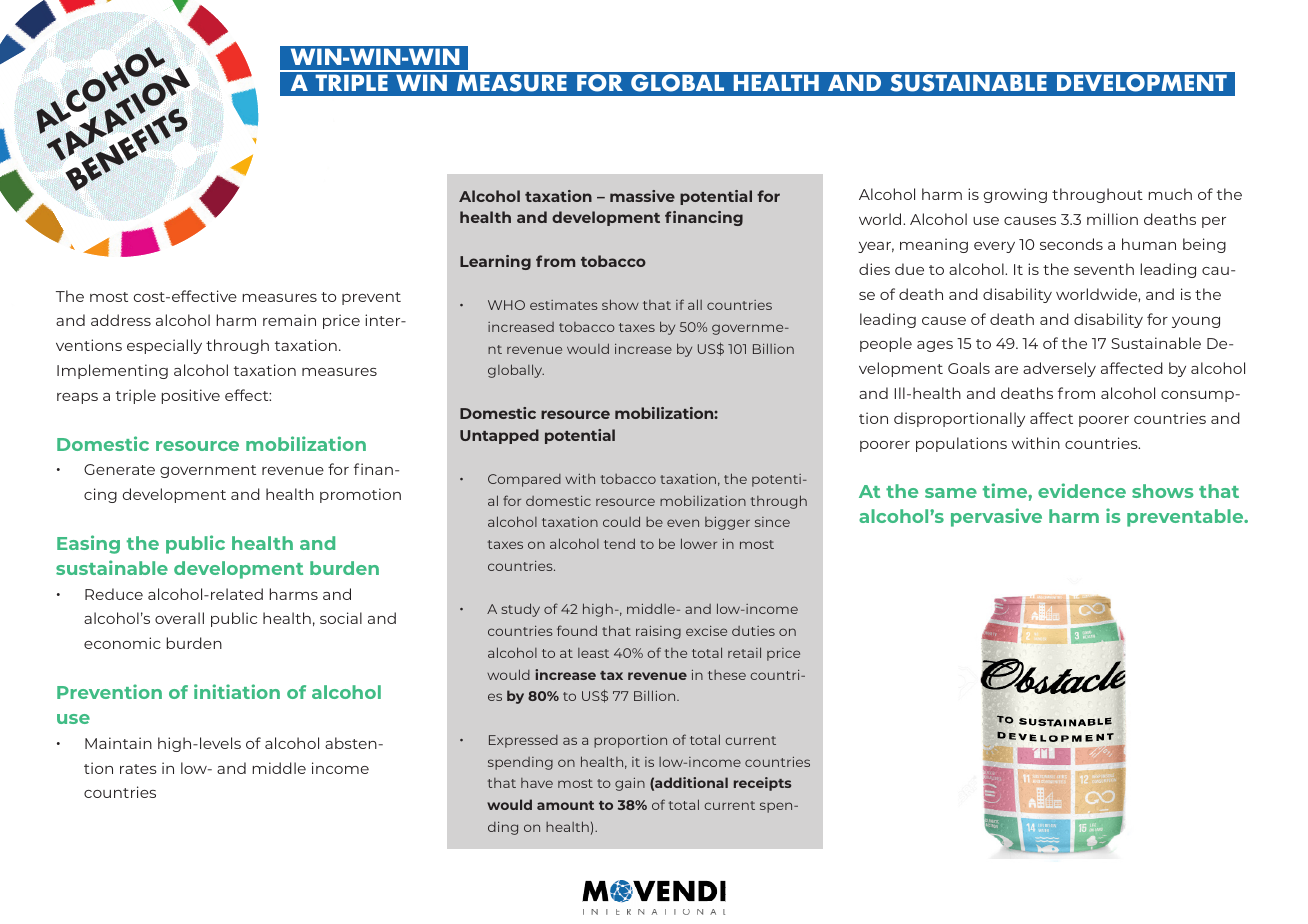 The image size is (1308, 924). I want to click on million, so click(1112, 219).
